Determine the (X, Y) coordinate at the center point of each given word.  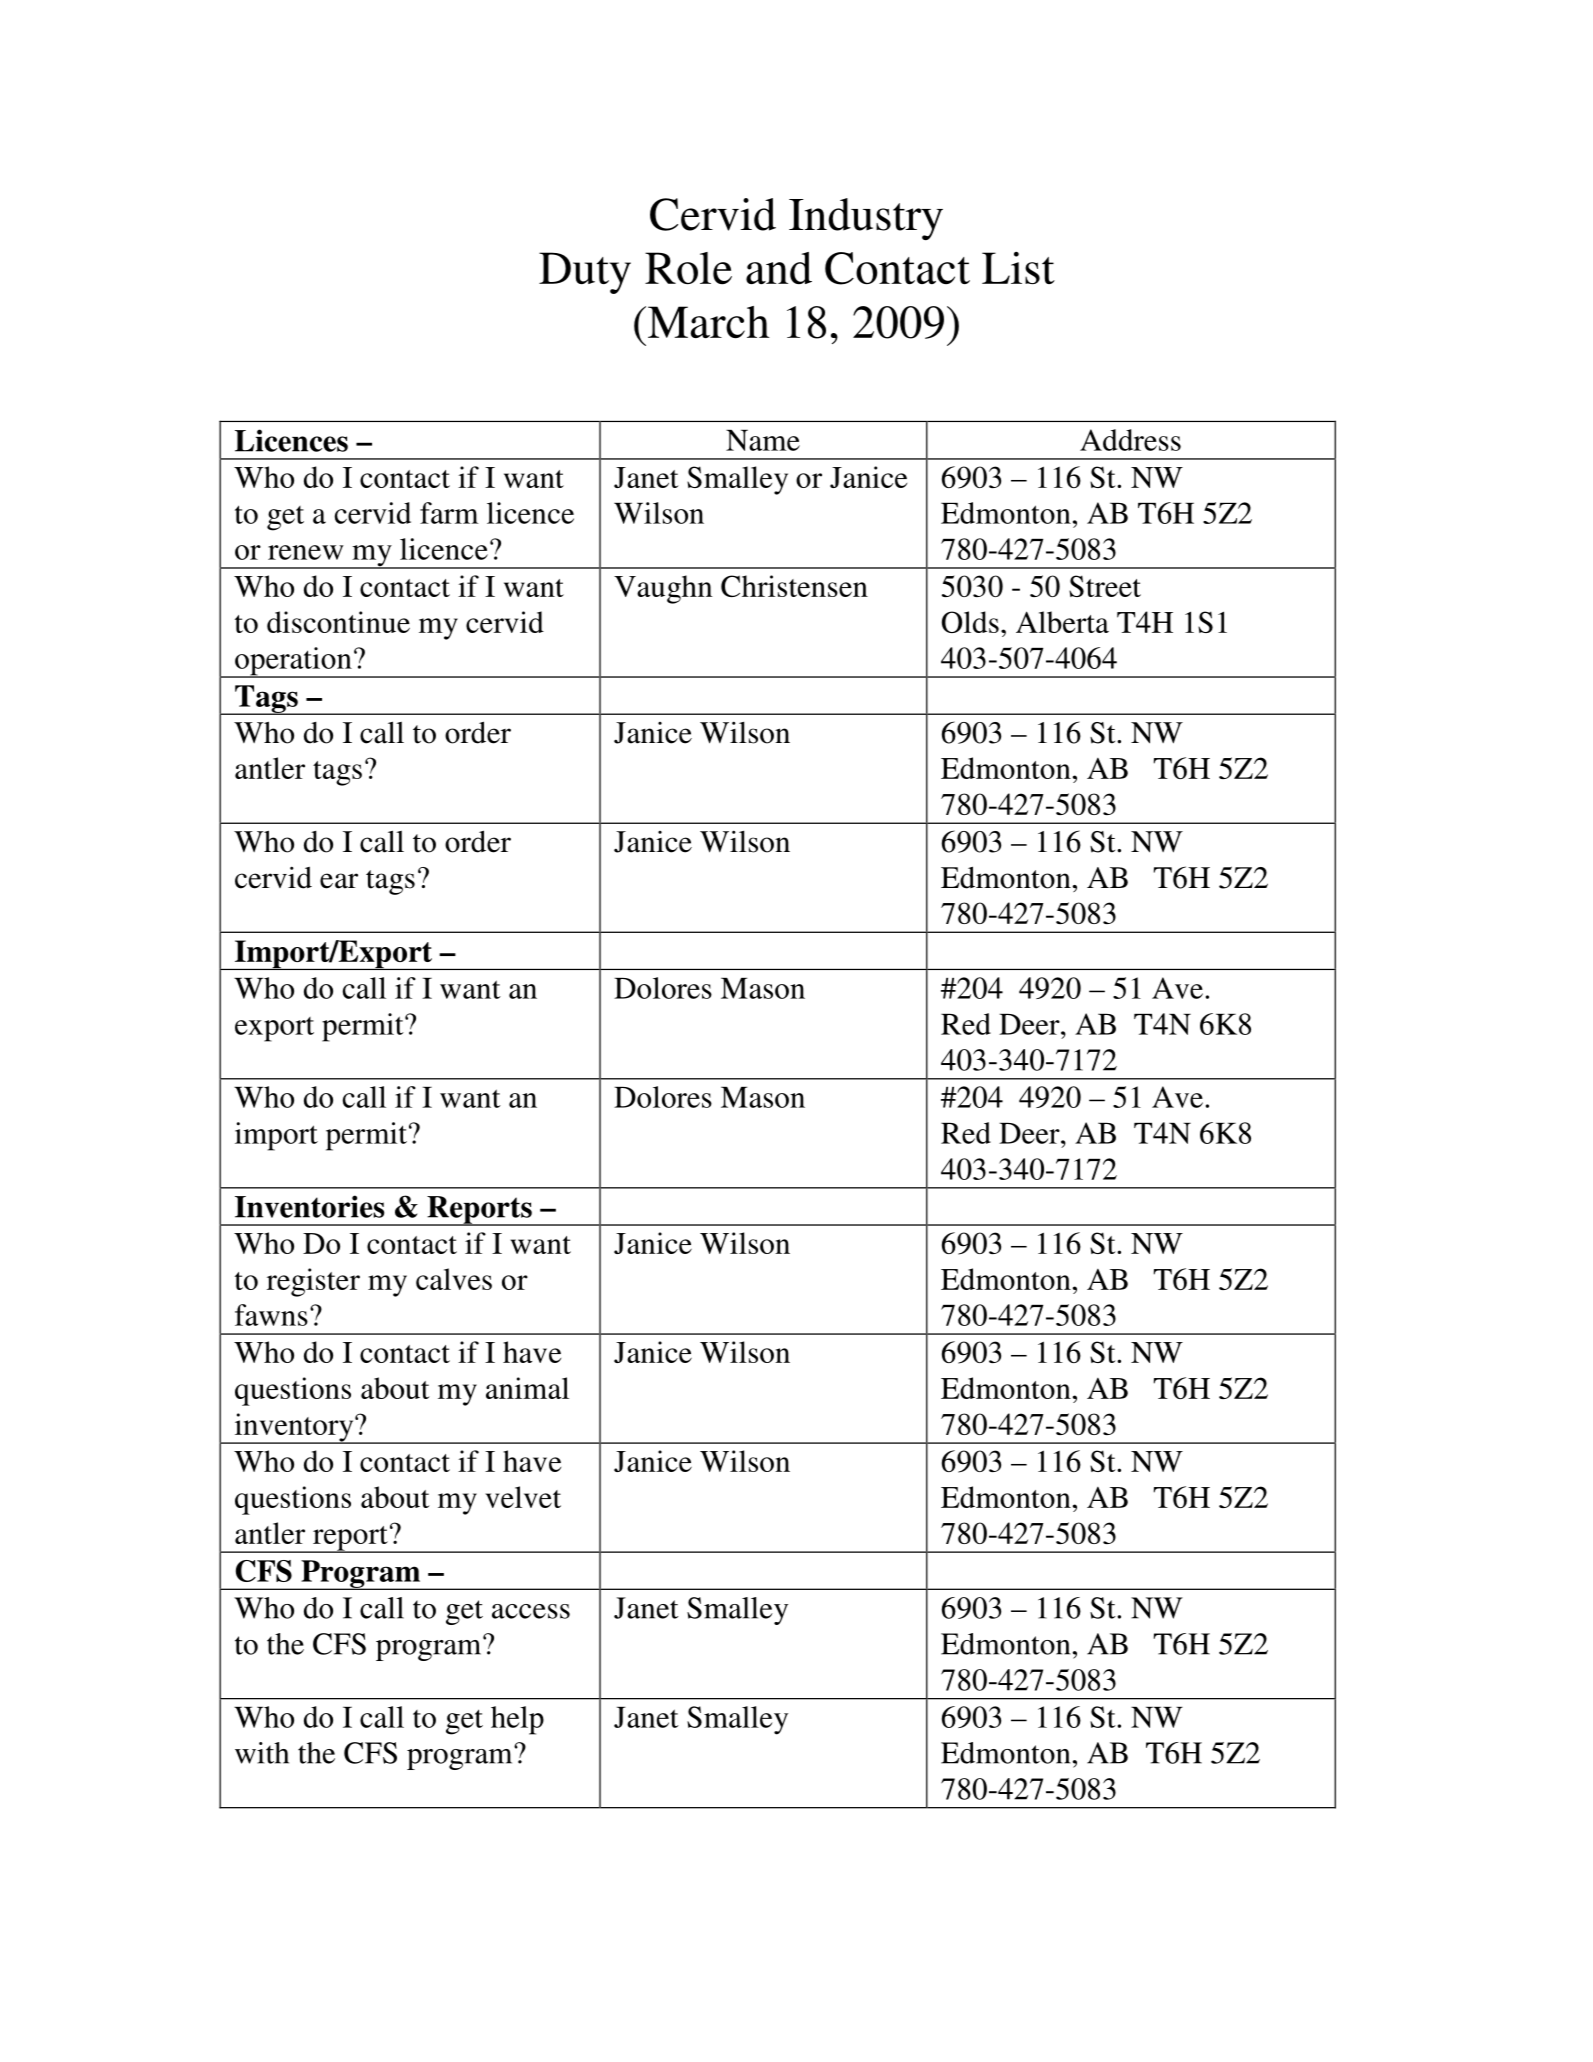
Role (688, 268)
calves (454, 1279)
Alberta (1062, 622)
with (262, 1753)
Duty (585, 273)
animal (527, 1388)
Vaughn (663, 589)
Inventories (309, 1206)
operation (293, 662)
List (1018, 268)
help (517, 1720)
